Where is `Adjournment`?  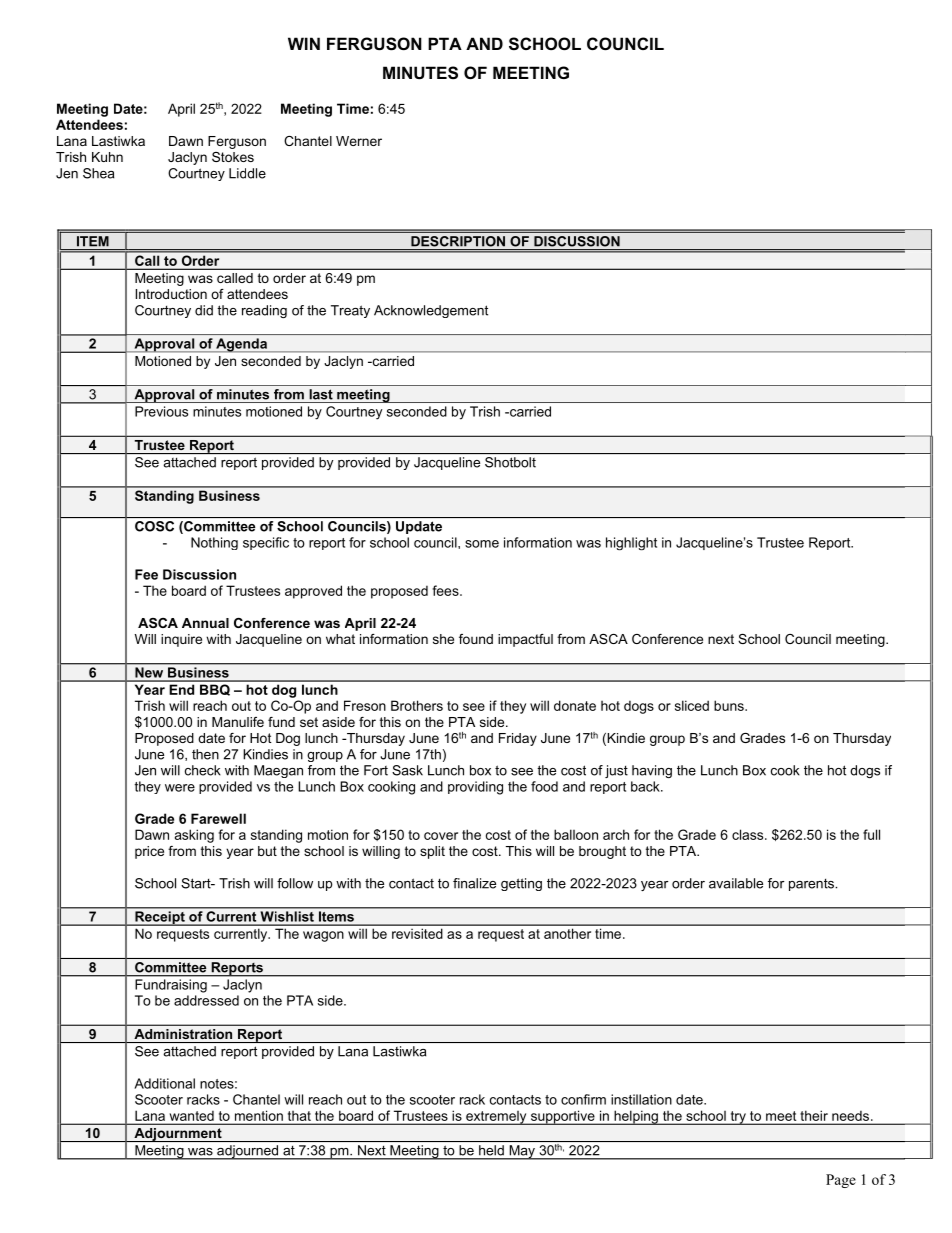
Adjournment is located at coordinates (178, 1135).
